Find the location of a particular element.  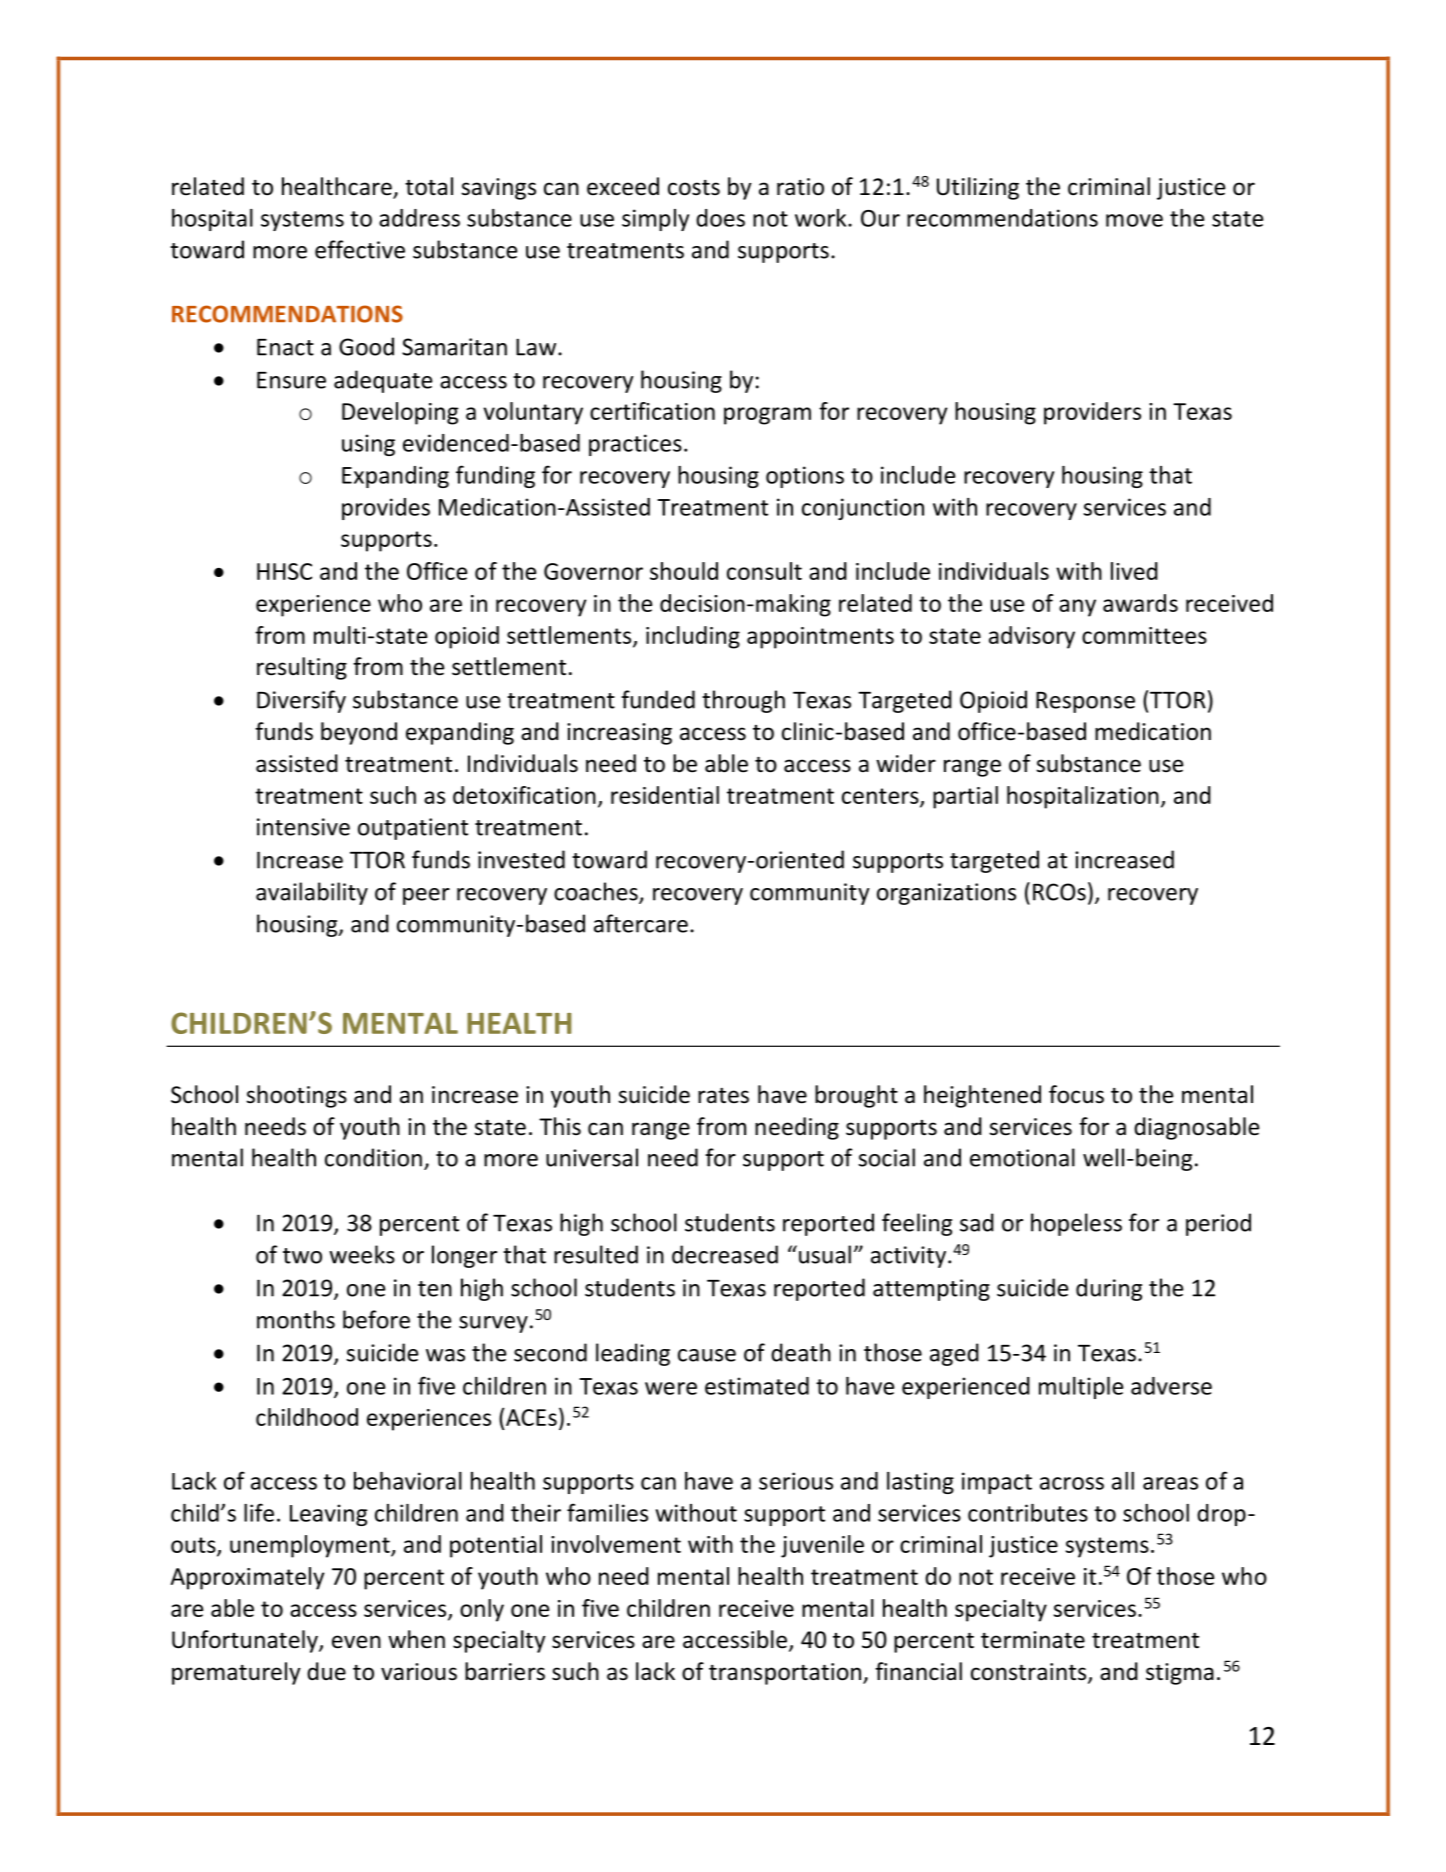

during is located at coordinates (1109, 1289).
